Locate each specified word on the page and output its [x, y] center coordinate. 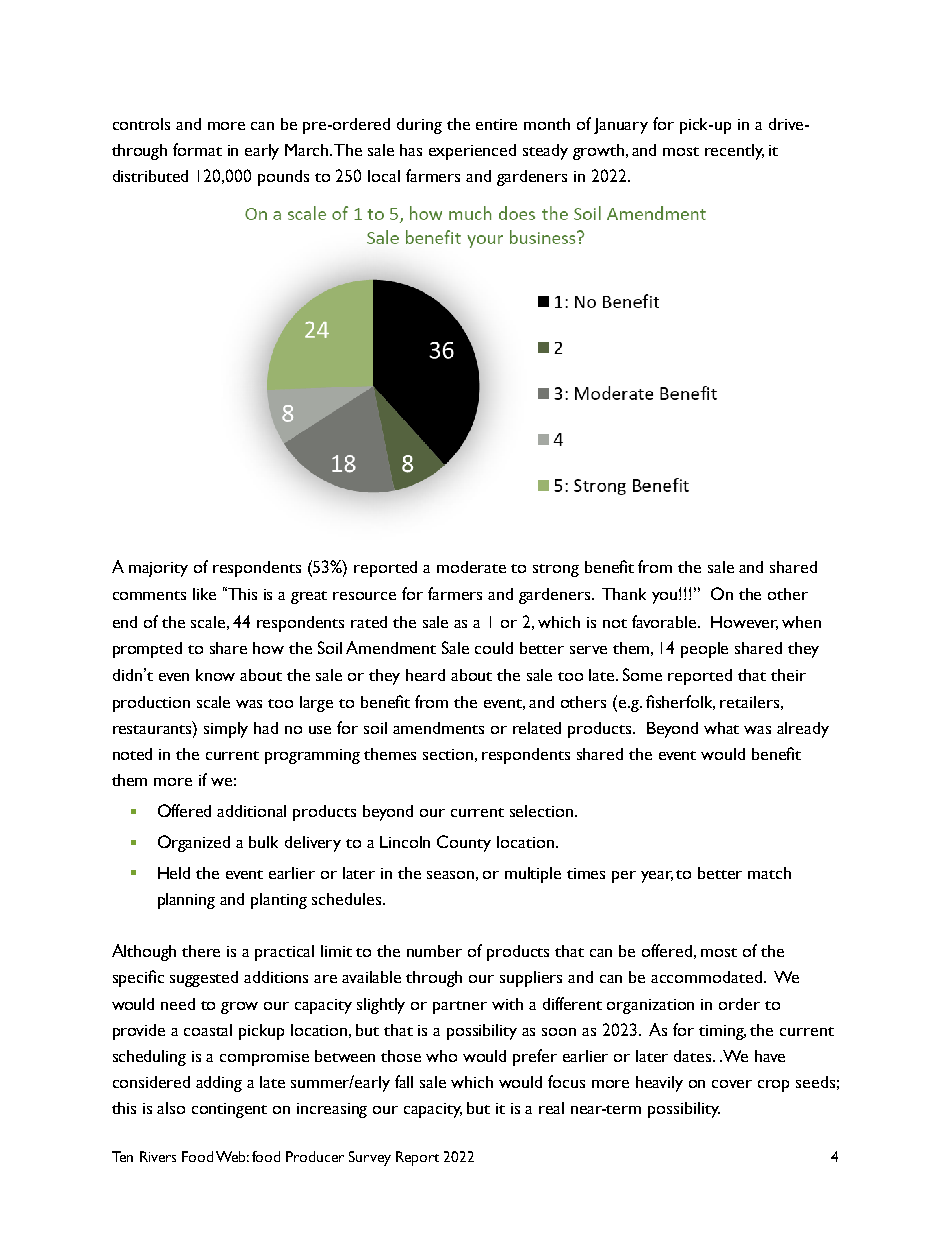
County [464, 843]
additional [251, 811]
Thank [624, 594]
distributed [150, 176]
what [721, 728]
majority [158, 569]
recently [734, 152]
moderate [471, 567]
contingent [229, 1110]
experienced [472, 152]
